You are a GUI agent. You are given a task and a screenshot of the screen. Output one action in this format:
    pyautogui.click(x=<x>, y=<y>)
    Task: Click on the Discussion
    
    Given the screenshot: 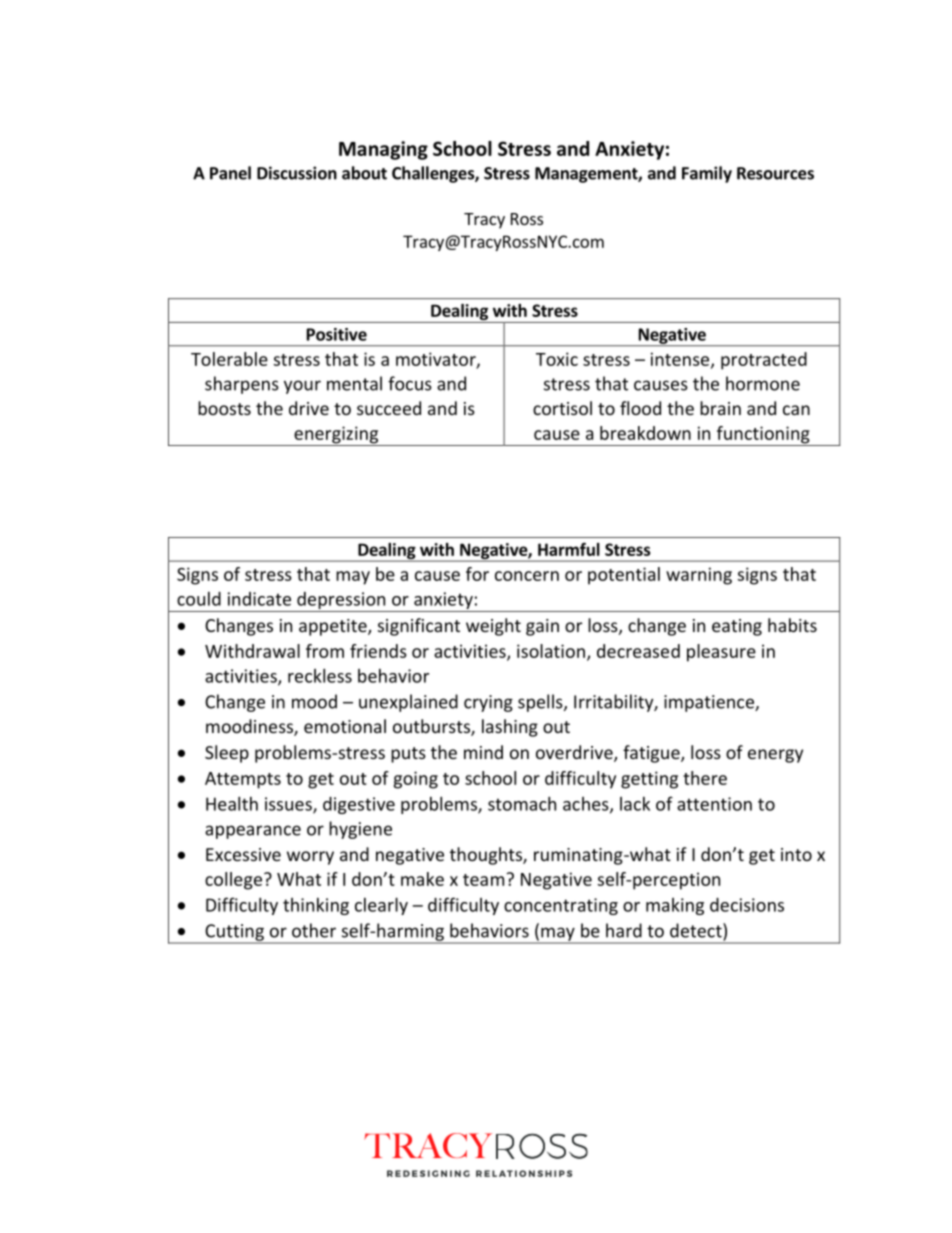 What is the action you would take?
    pyautogui.click(x=297, y=173)
